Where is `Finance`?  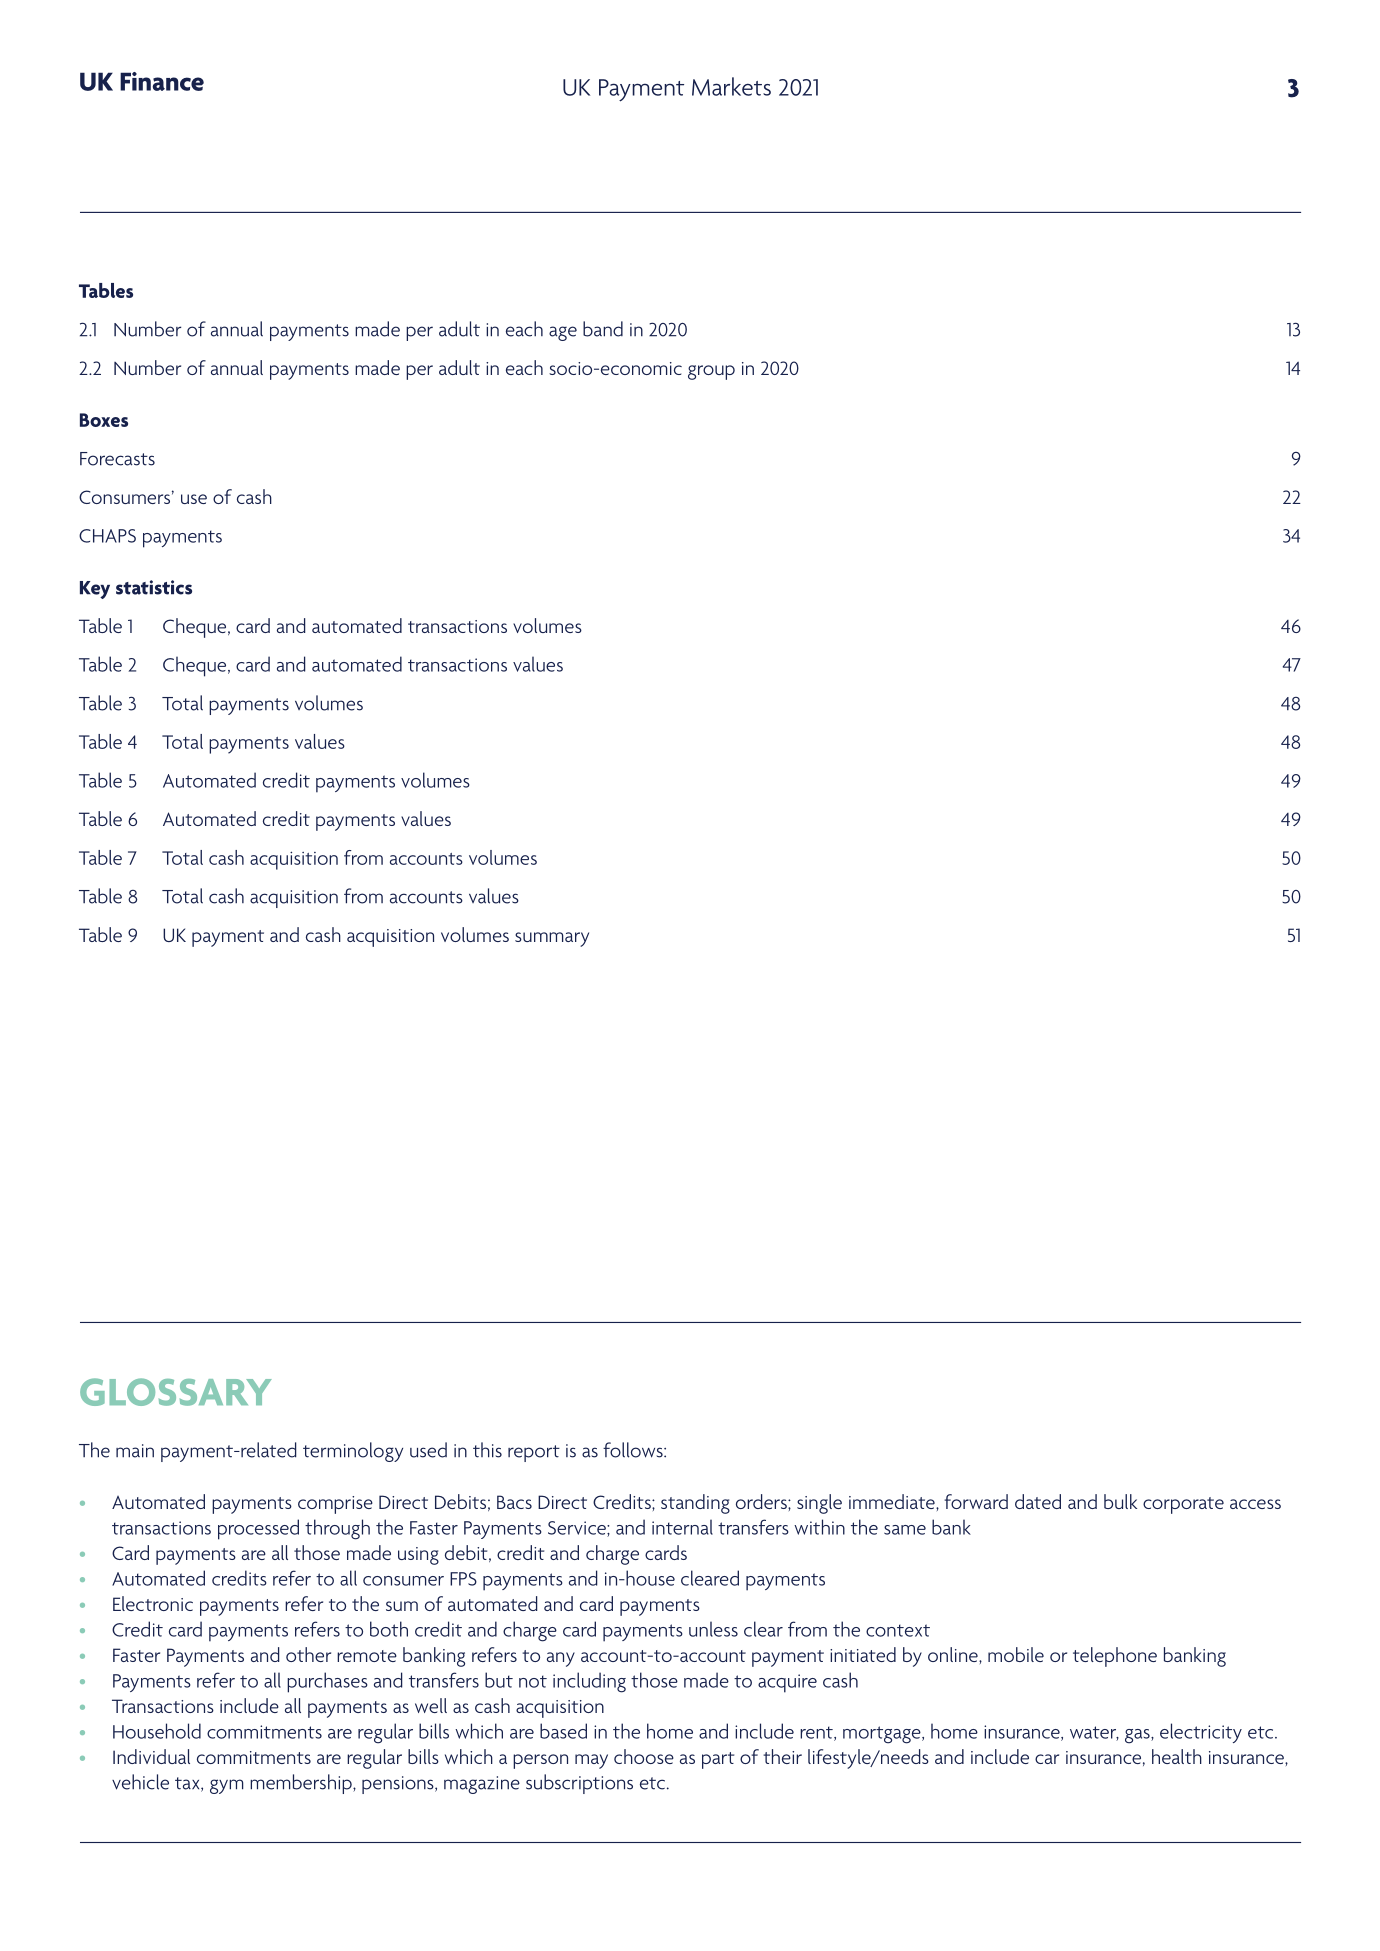
Finance is located at coordinates (162, 81).
